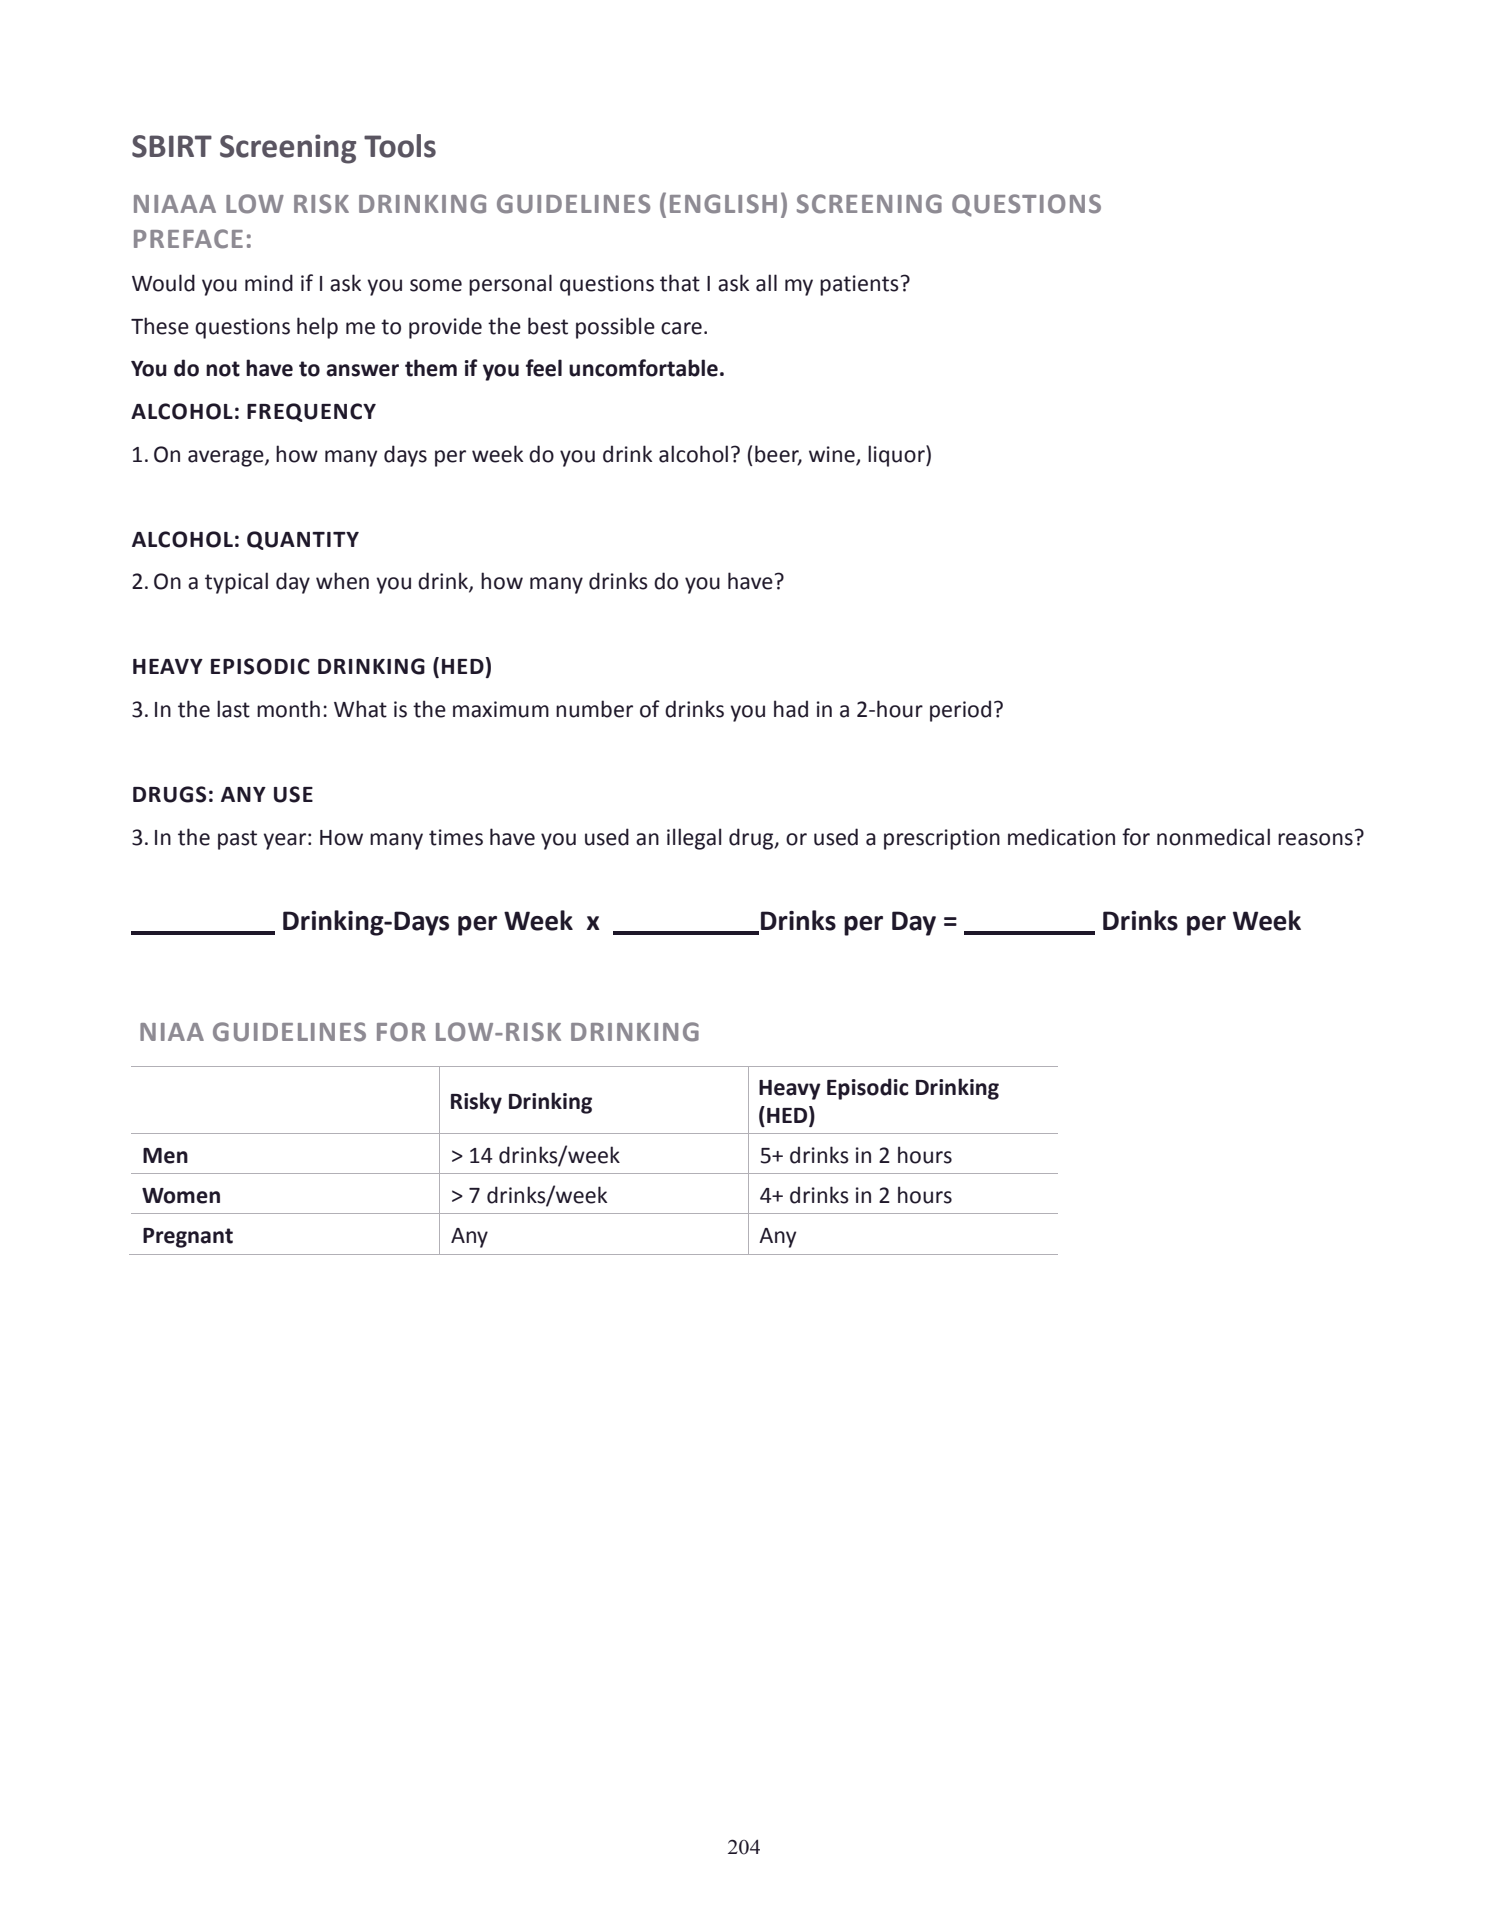  What do you see at coordinates (288, 709) in the screenshot?
I see `month` at bounding box center [288, 709].
